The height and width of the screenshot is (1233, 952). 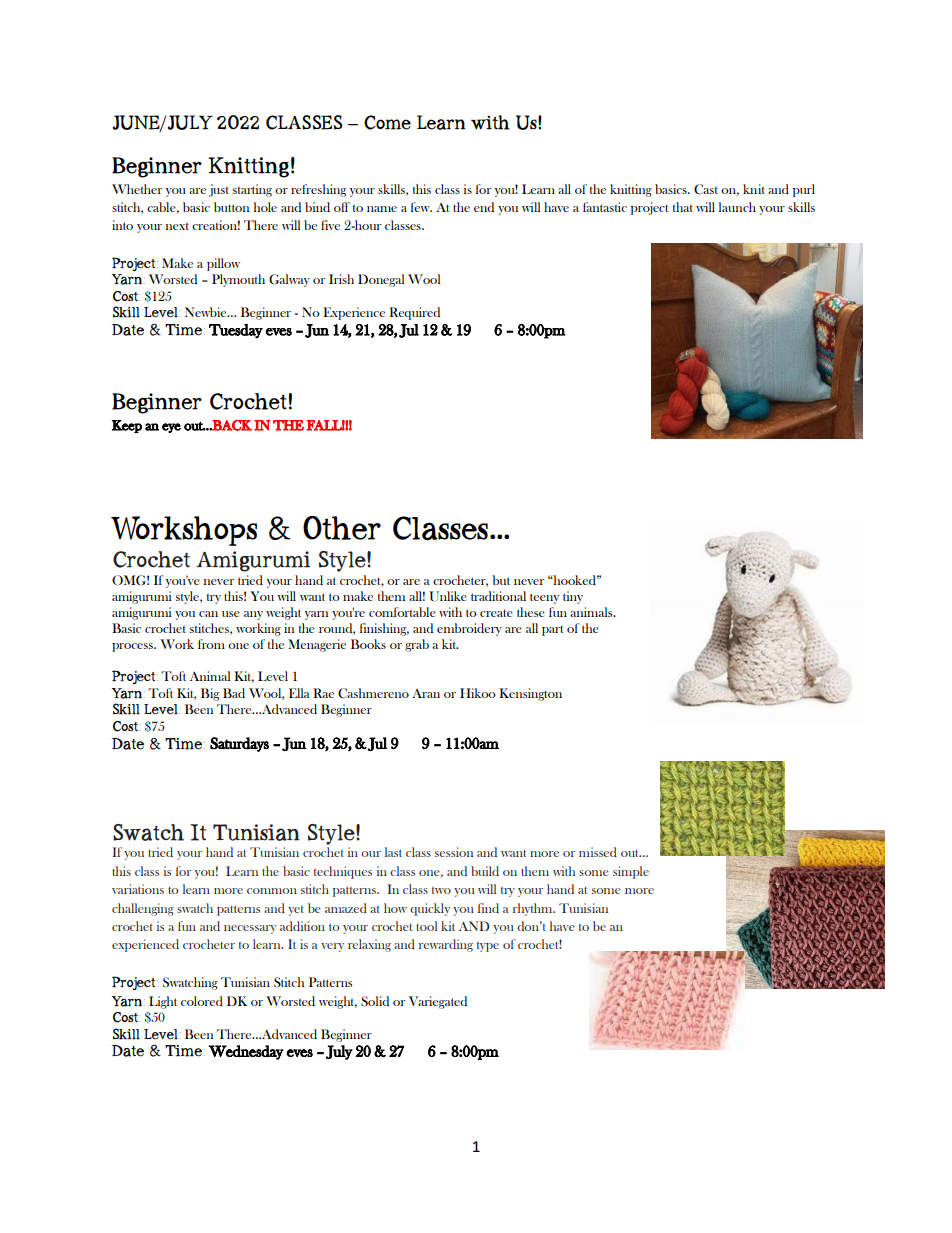 I want to click on Other, so click(x=342, y=528).
